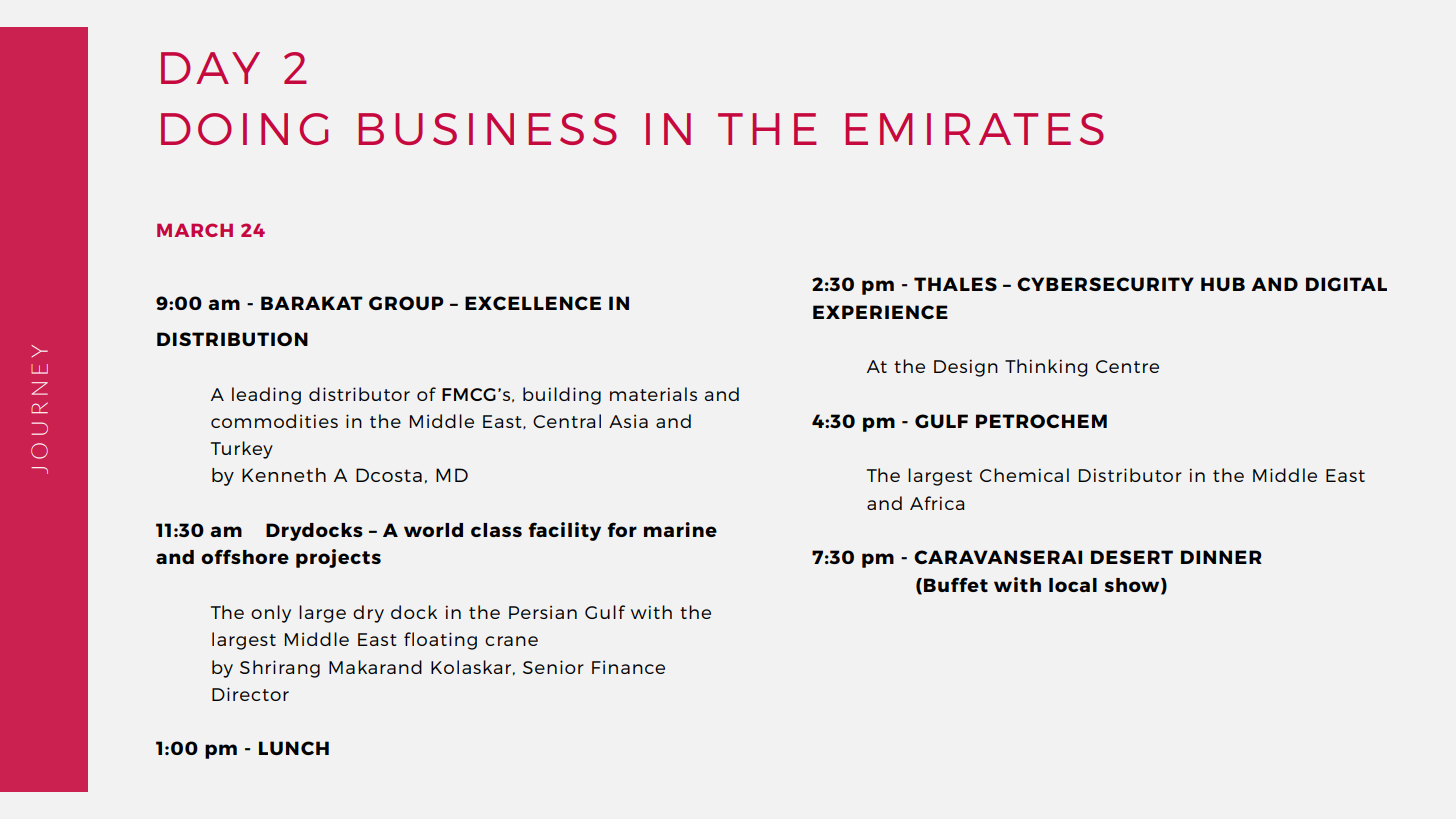 The image size is (1456, 819). What do you see at coordinates (294, 748) in the document?
I see `LUNCH` at bounding box center [294, 748].
